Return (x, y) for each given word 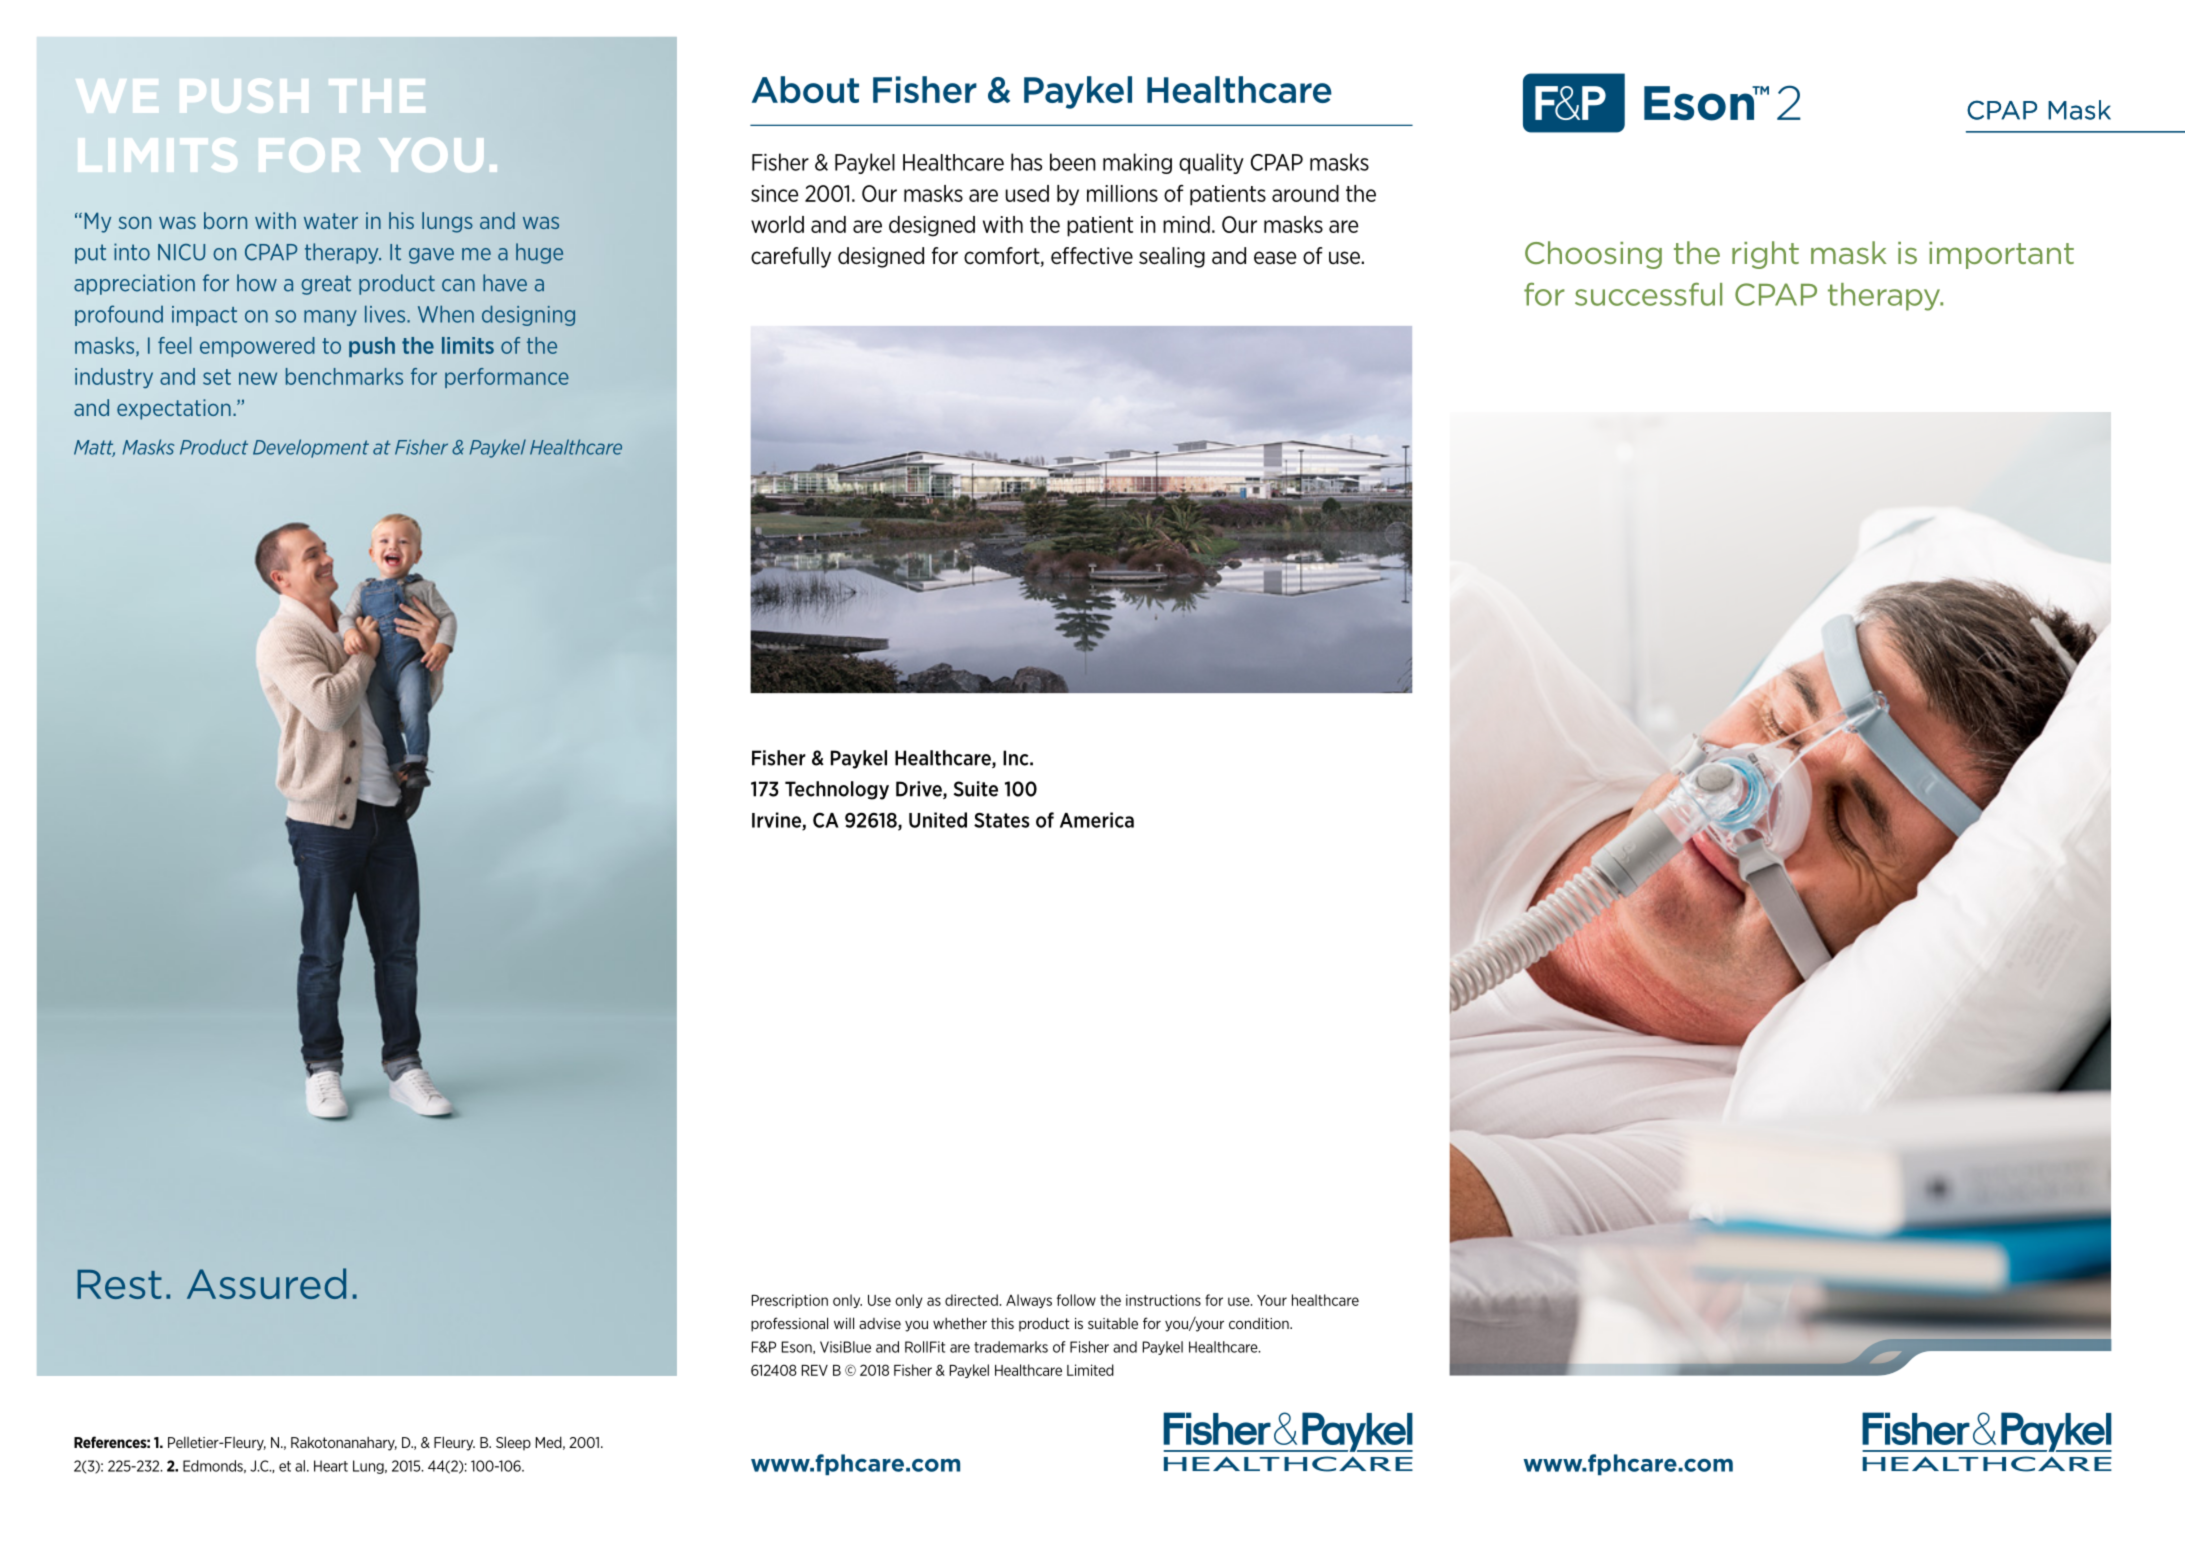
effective (1092, 256)
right (1765, 255)
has (1026, 162)
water (331, 221)
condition (1260, 1323)
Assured (266, 1283)
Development (311, 448)
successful (1648, 294)
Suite (976, 789)
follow (1076, 1300)
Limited (1090, 1370)
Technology (837, 790)
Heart (331, 1466)
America (1097, 820)
